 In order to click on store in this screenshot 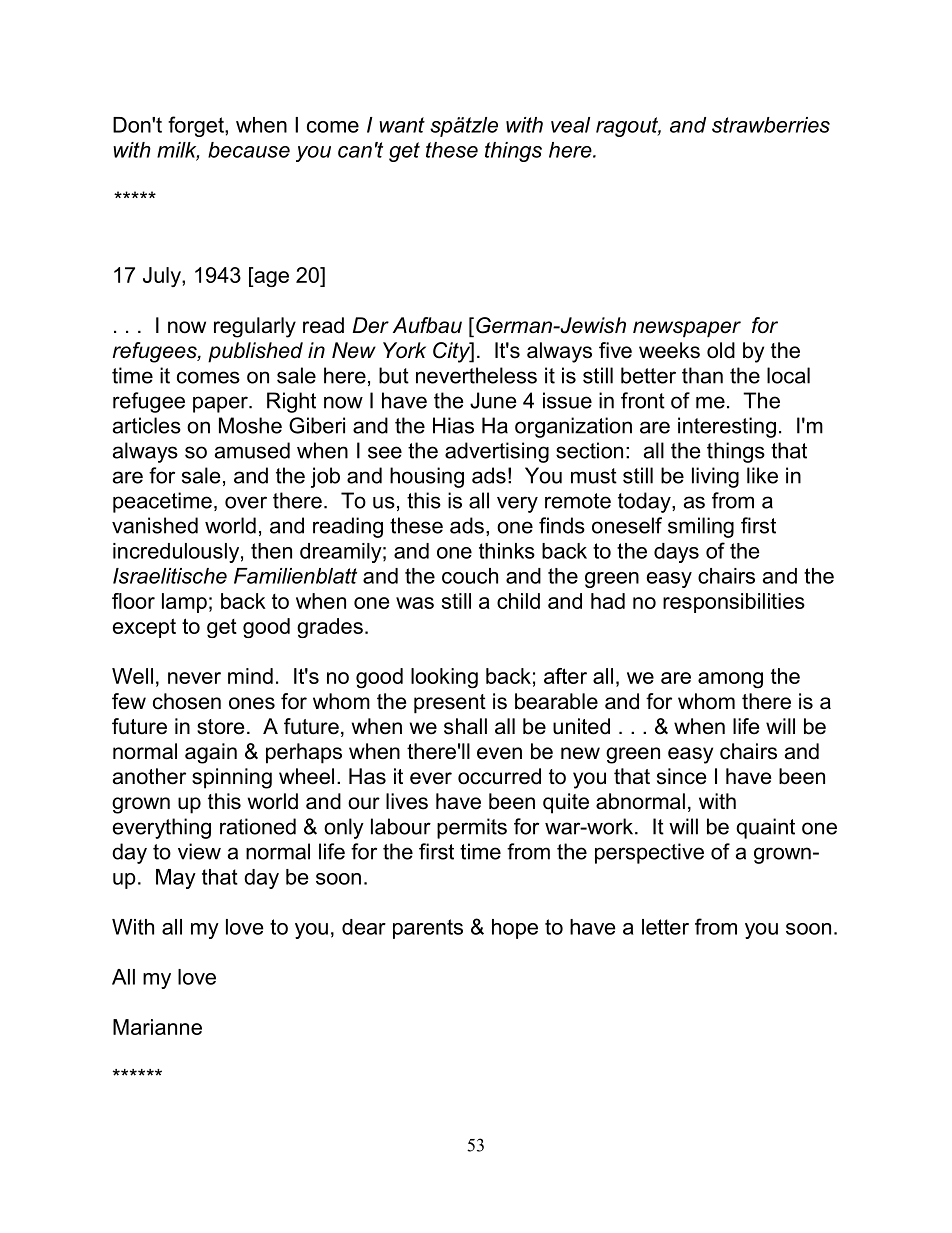, I will do `click(220, 727)`.
